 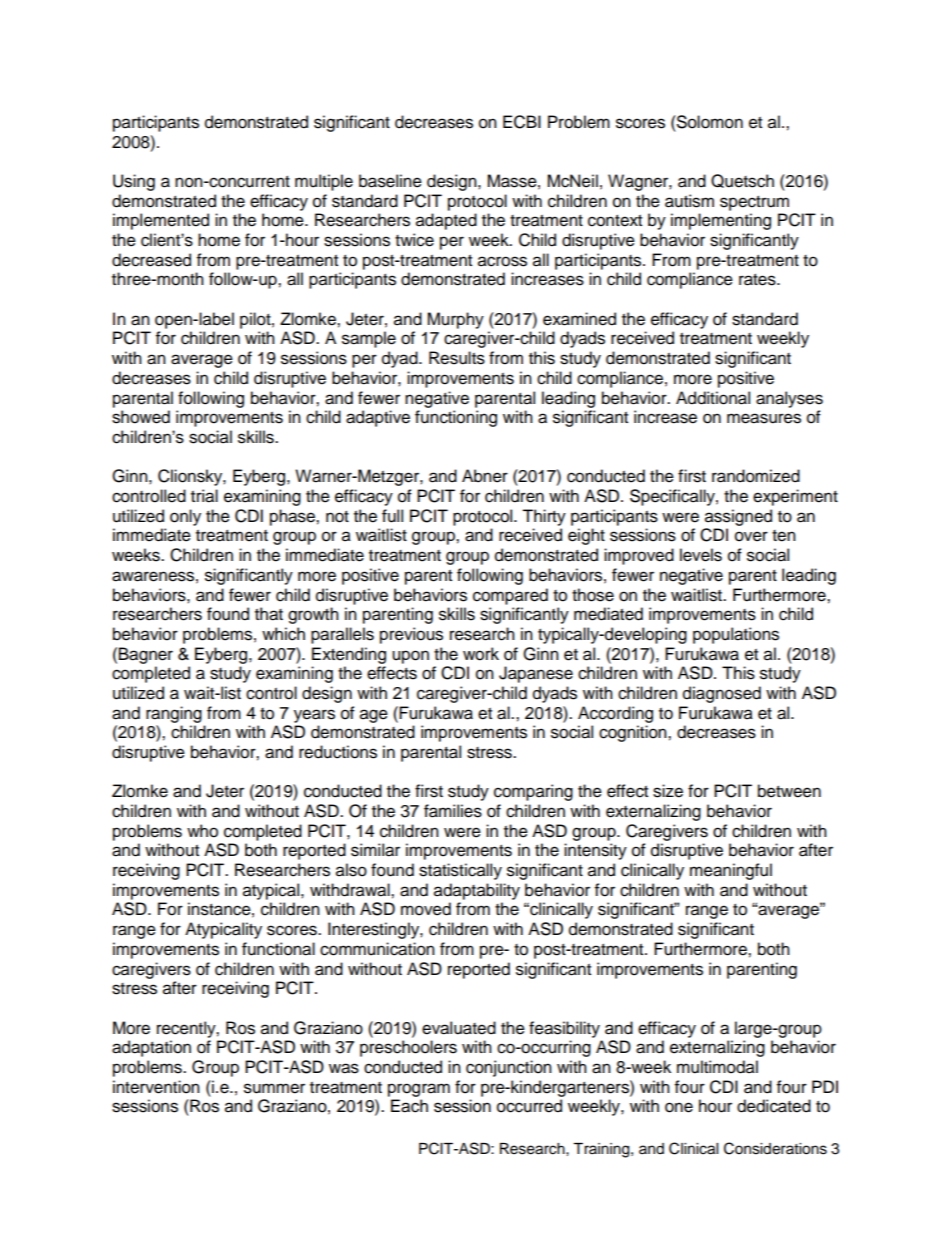 What do you see at coordinates (156, 1087) in the screenshot?
I see `intervention` at bounding box center [156, 1087].
